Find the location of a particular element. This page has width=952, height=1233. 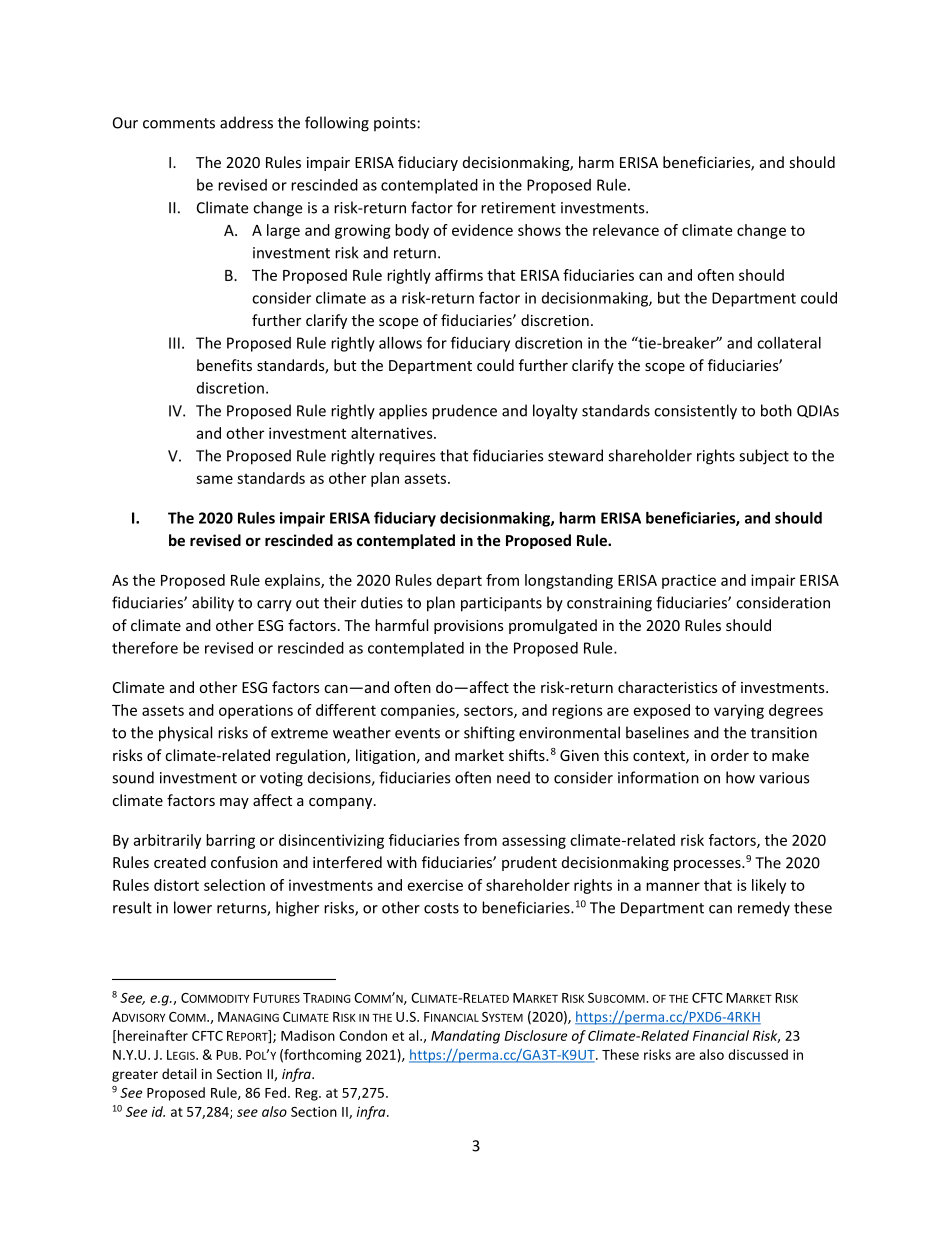

prudence is located at coordinates (464, 412).
